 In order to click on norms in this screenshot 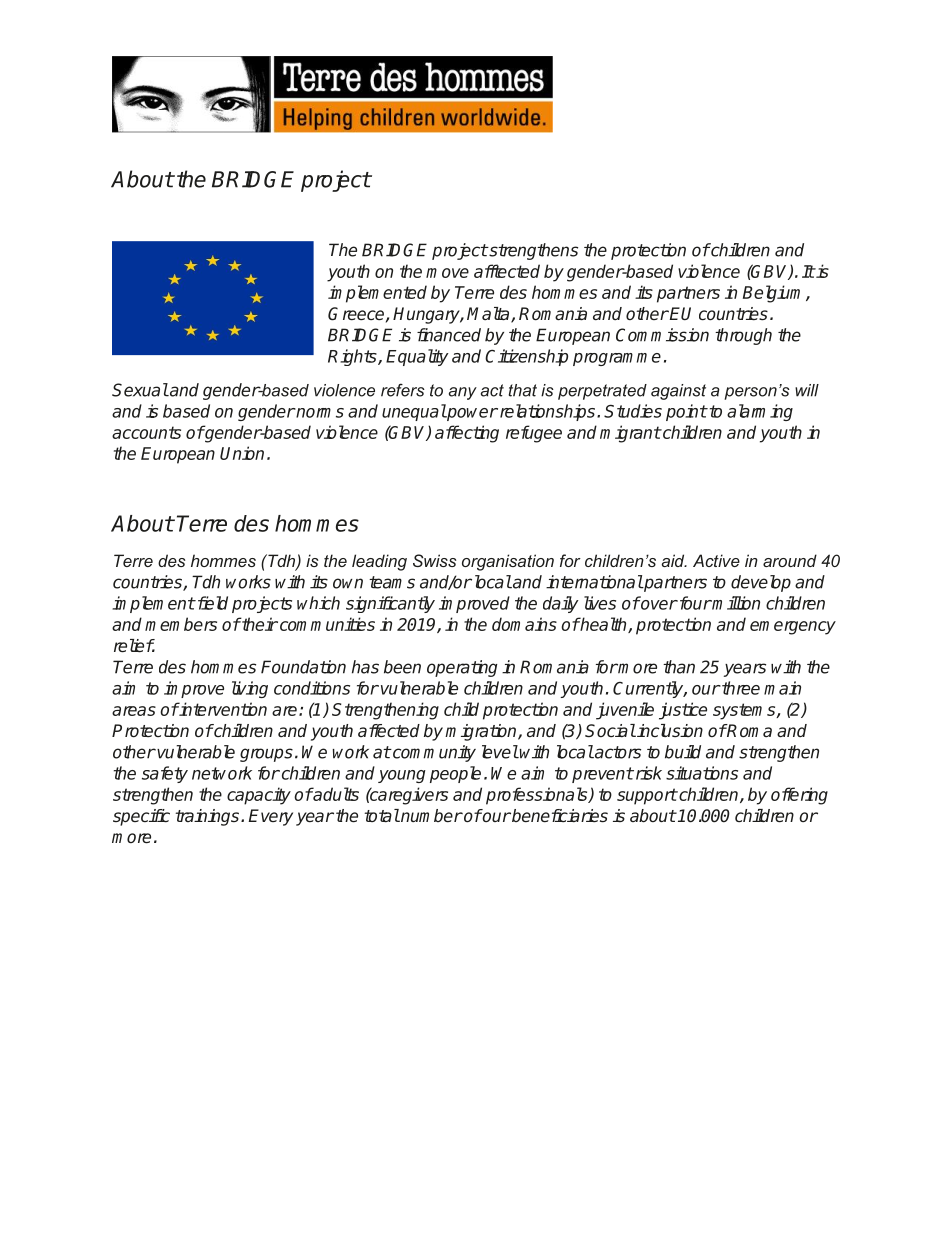, I will do `click(319, 413)`.
